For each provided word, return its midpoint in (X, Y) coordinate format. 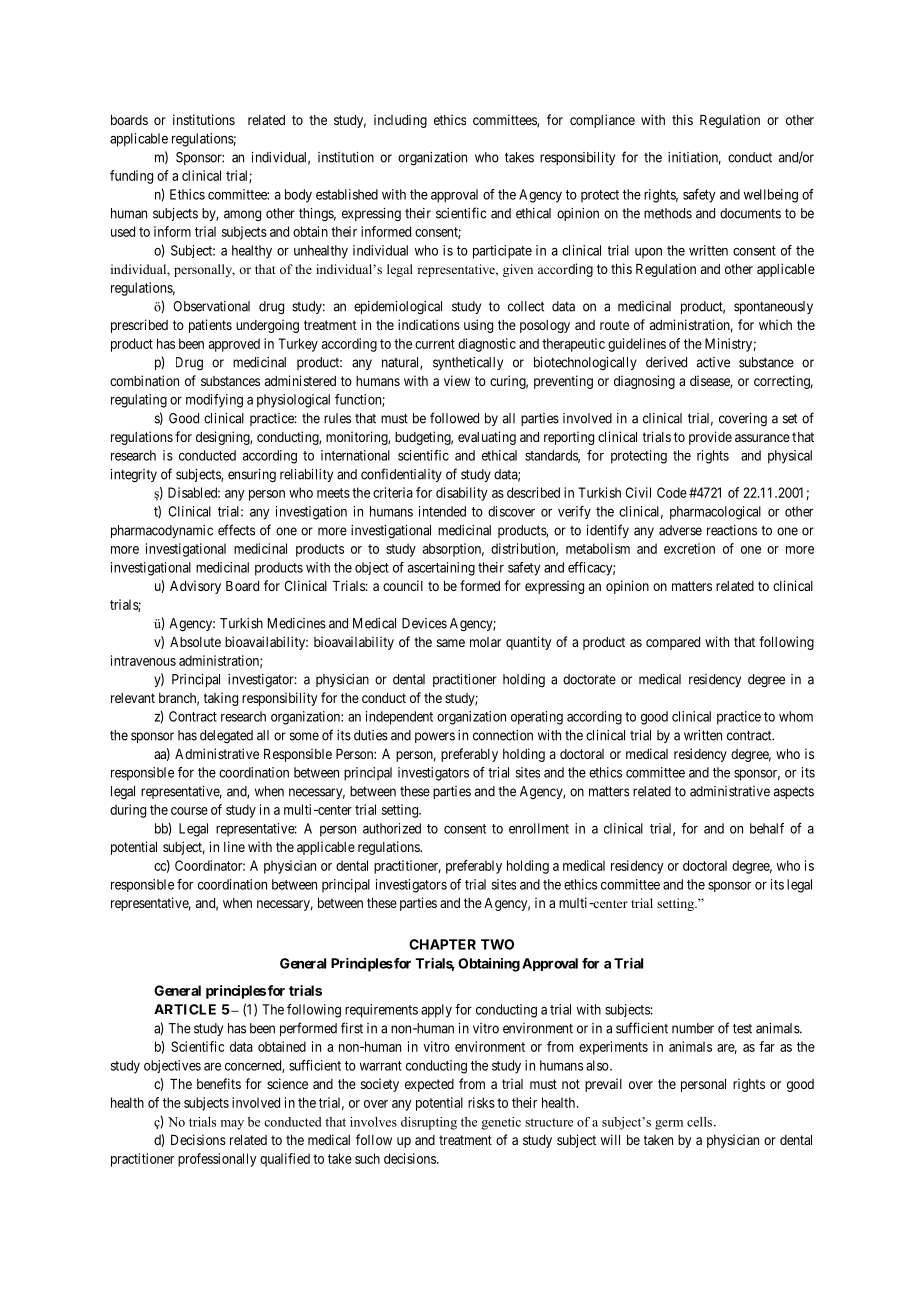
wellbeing (771, 196)
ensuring (252, 476)
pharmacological (715, 513)
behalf (767, 828)
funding (131, 177)
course (189, 811)
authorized (392, 828)
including (400, 121)
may (232, 1125)
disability (462, 494)
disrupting (429, 1123)
